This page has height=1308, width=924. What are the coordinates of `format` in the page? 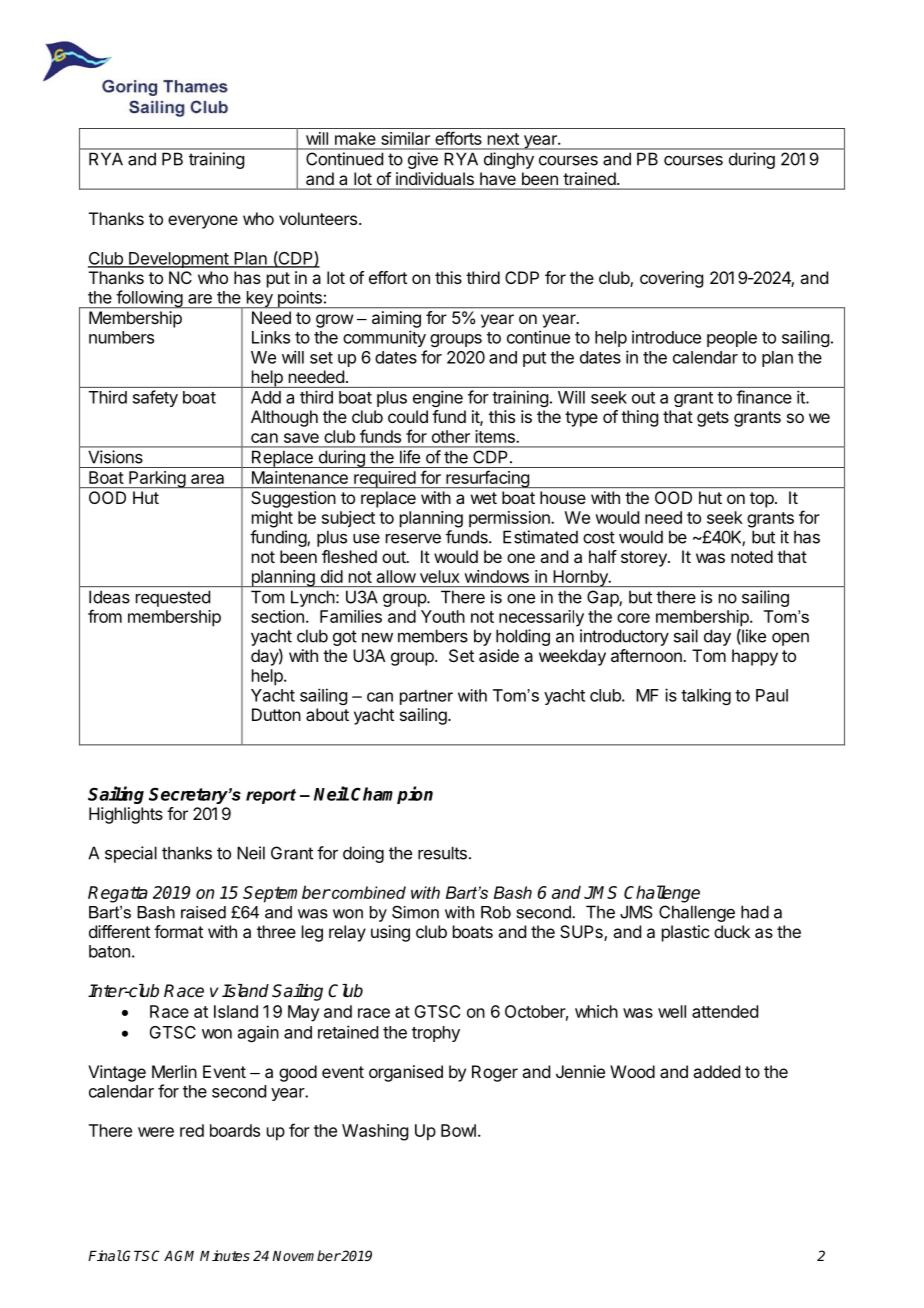 It's located at (178, 931).
